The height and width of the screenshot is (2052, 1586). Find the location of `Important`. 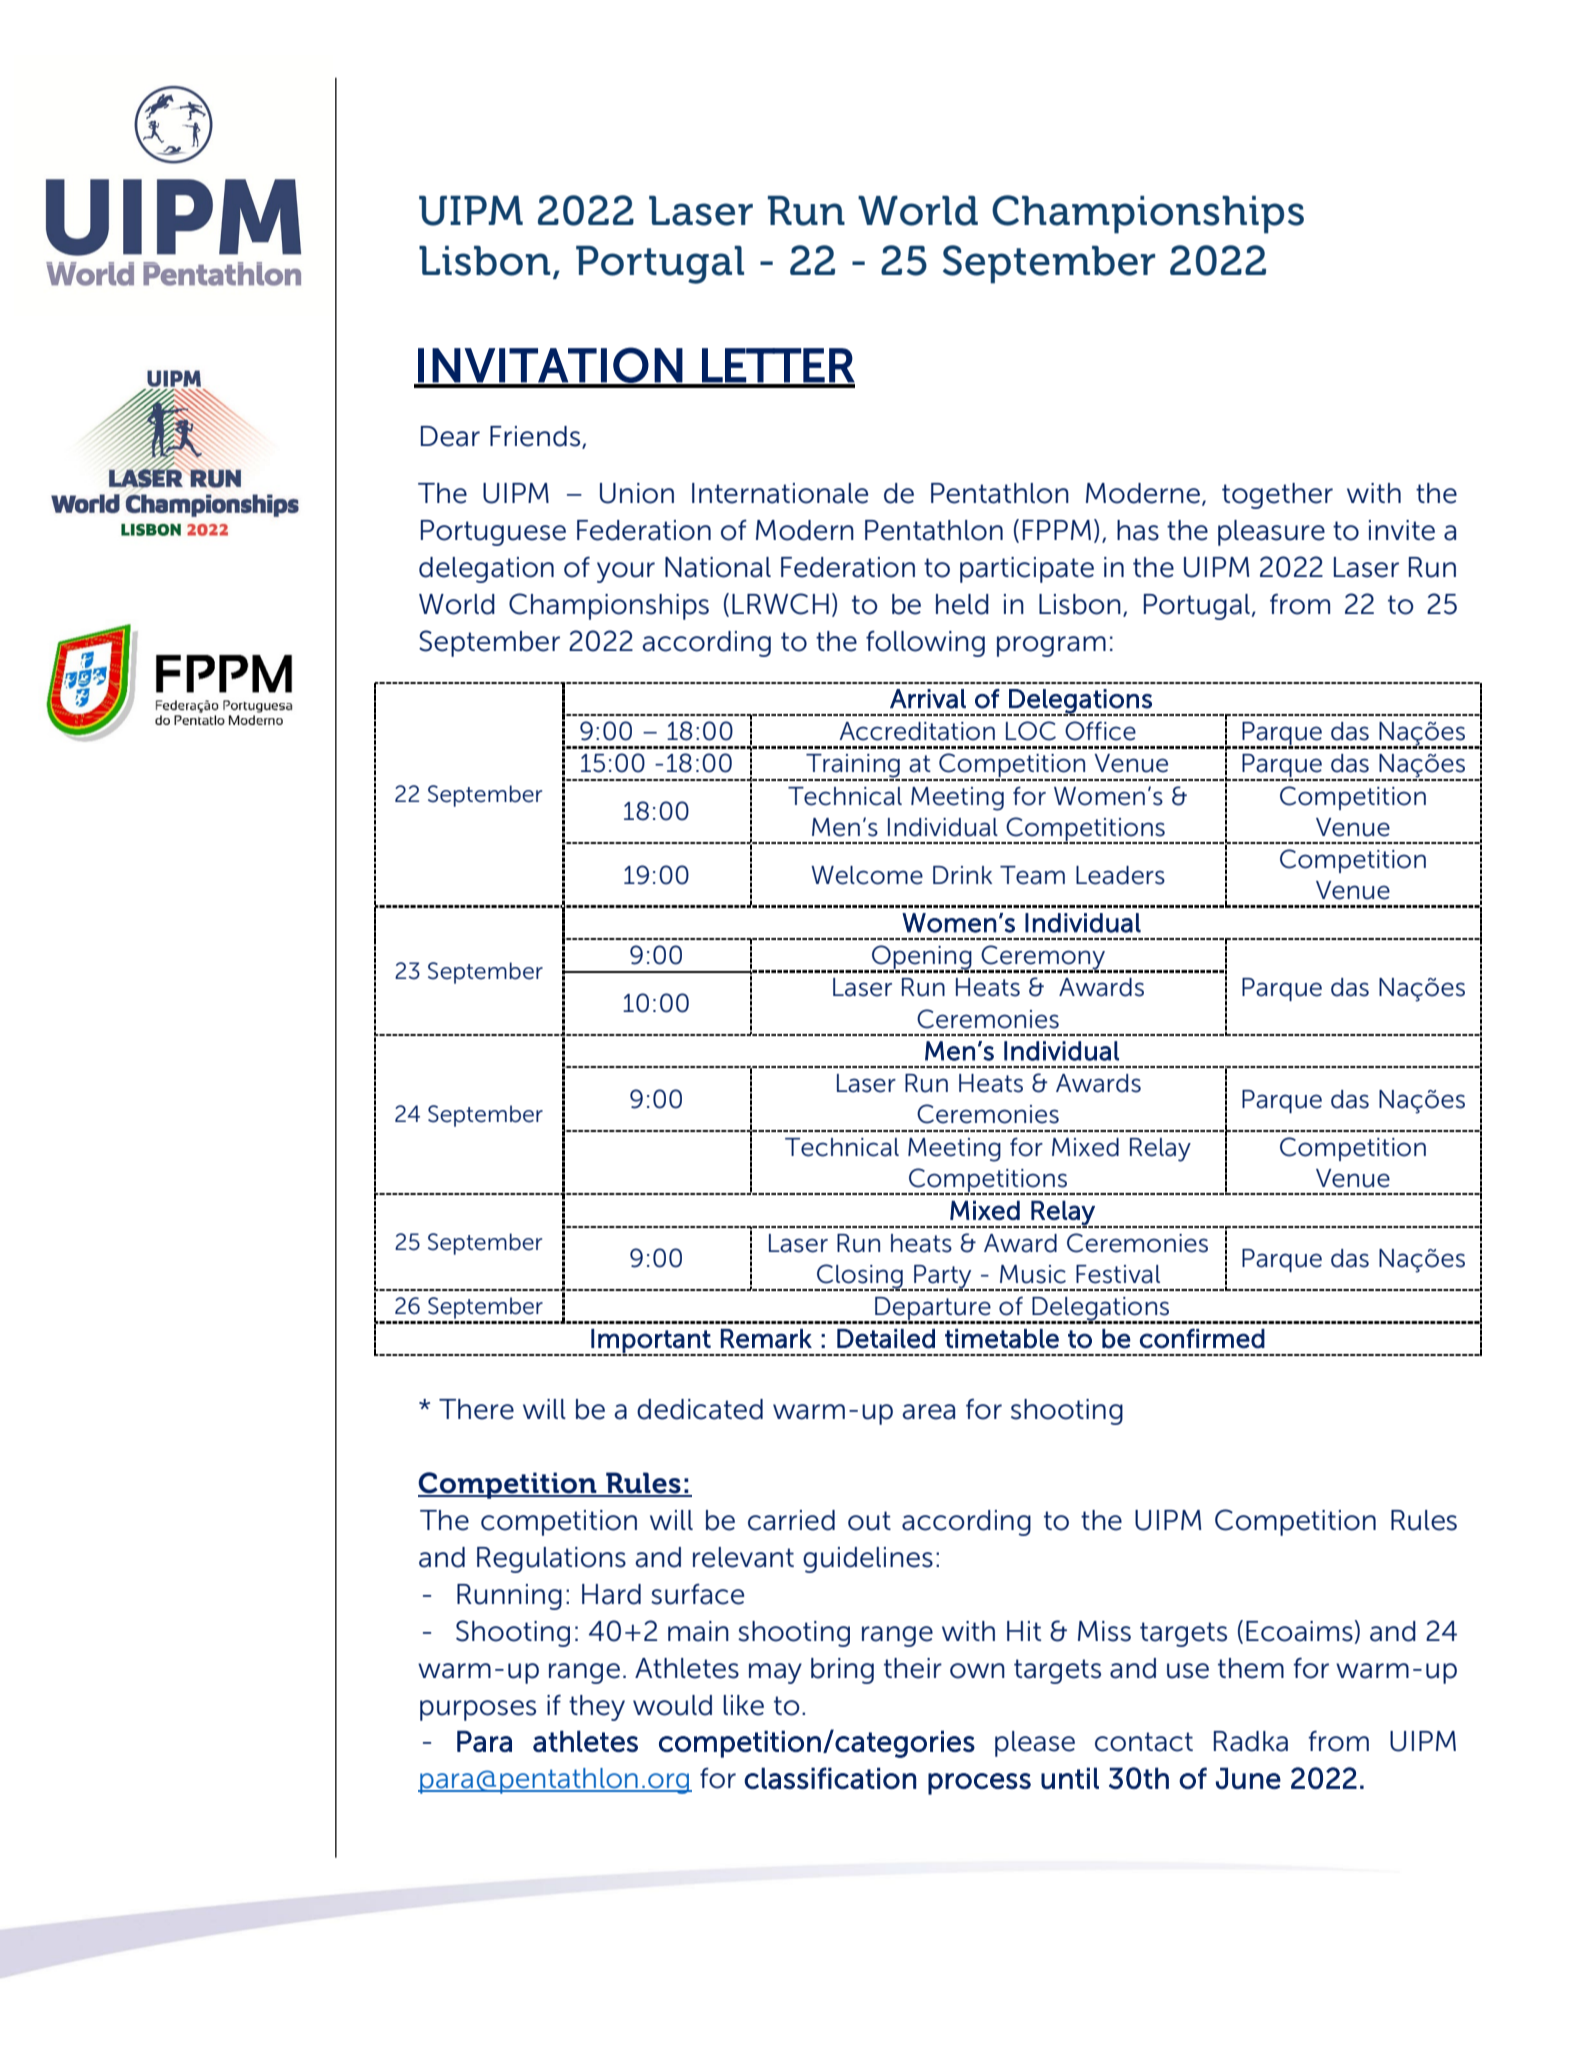

Important is located at coordinates (651, 1342).
